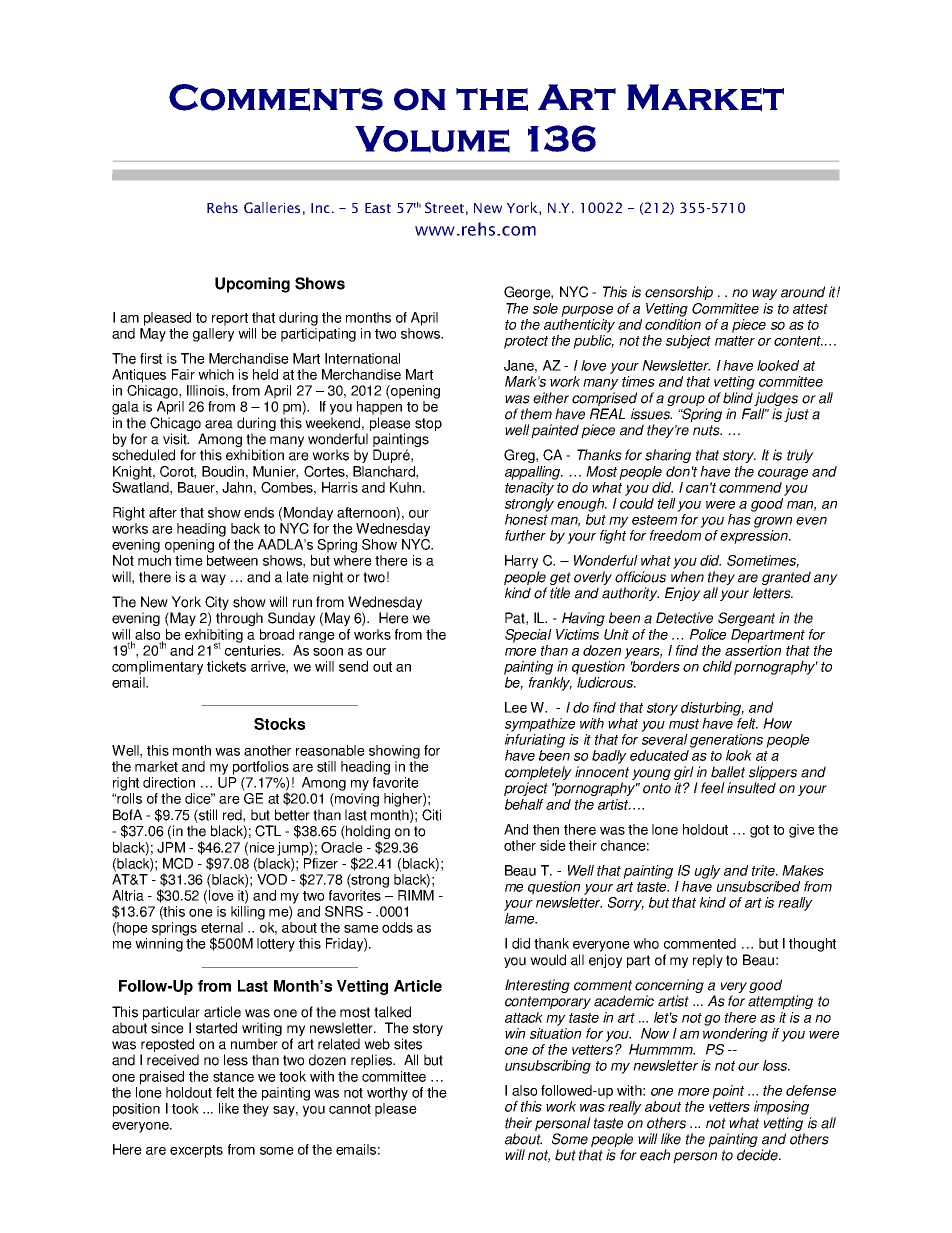 Image resolution: width=952 pixels, height=1233 pixels. Describe the element at coordinates (516, 707) in the screenshot. I see `Lee` at that location.
